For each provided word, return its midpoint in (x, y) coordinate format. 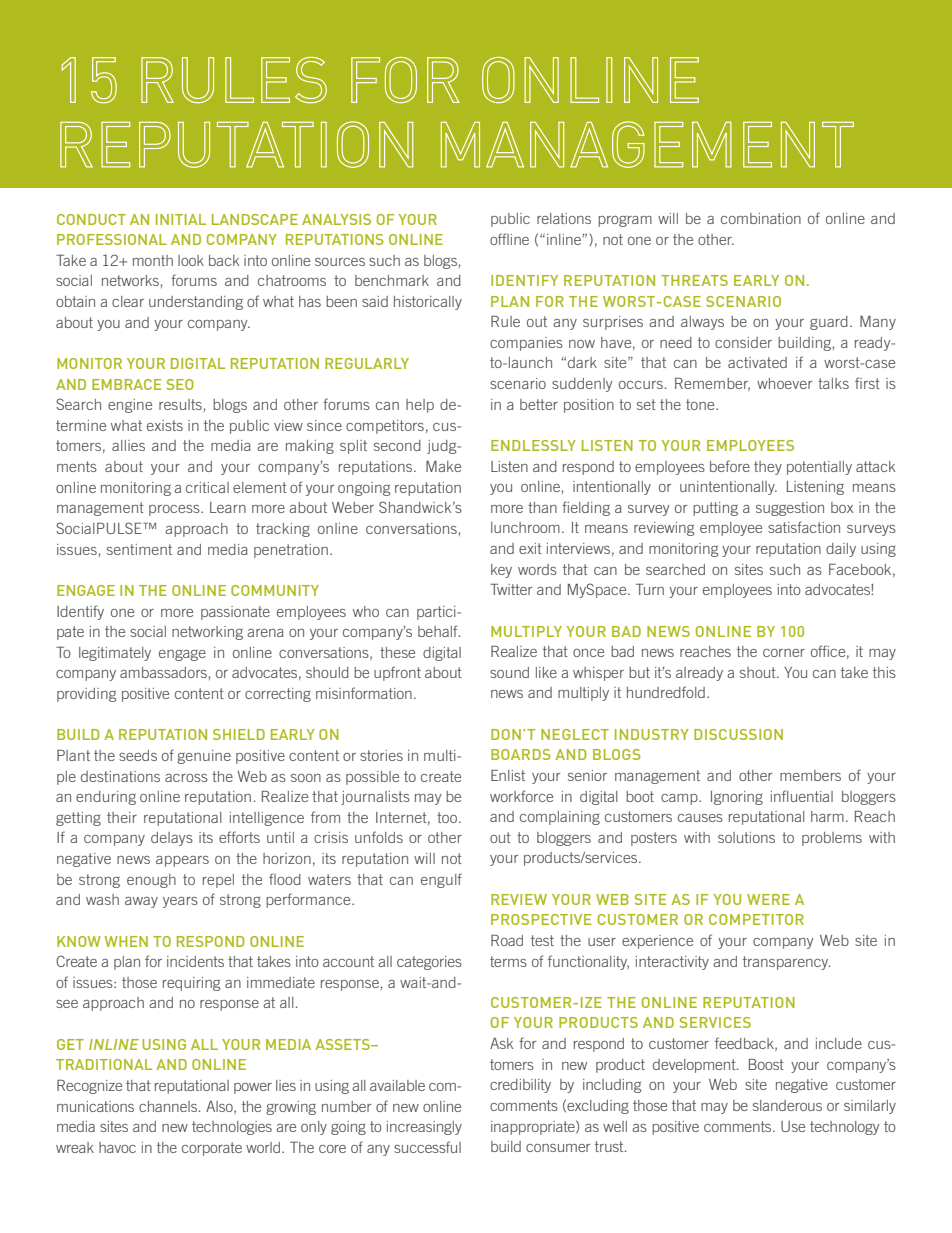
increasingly (424, 1128)
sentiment (139, 549)
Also (220, 1107)
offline (509, 239)
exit (530, 548)
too (447, 817)
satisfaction (804, 527)
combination (761, 218)
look (191, 260)
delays (172, 839)
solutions (746, 837)
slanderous (787, 1105)
